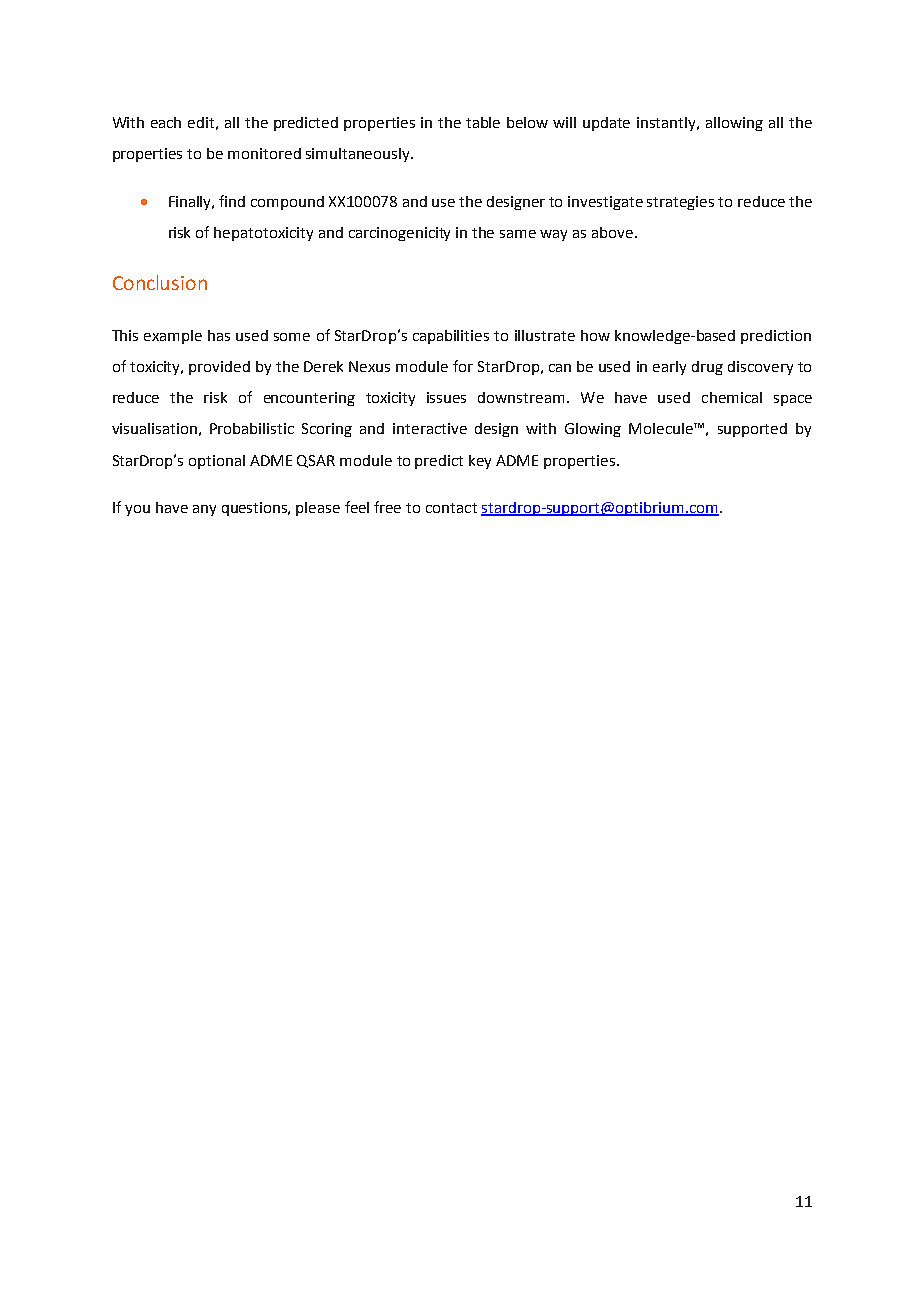 This screenshot has width=924, height=1308. What do you see at coordinates (166, 122) in the screenshot?
I see `each` at bounding box center [166, 122].
